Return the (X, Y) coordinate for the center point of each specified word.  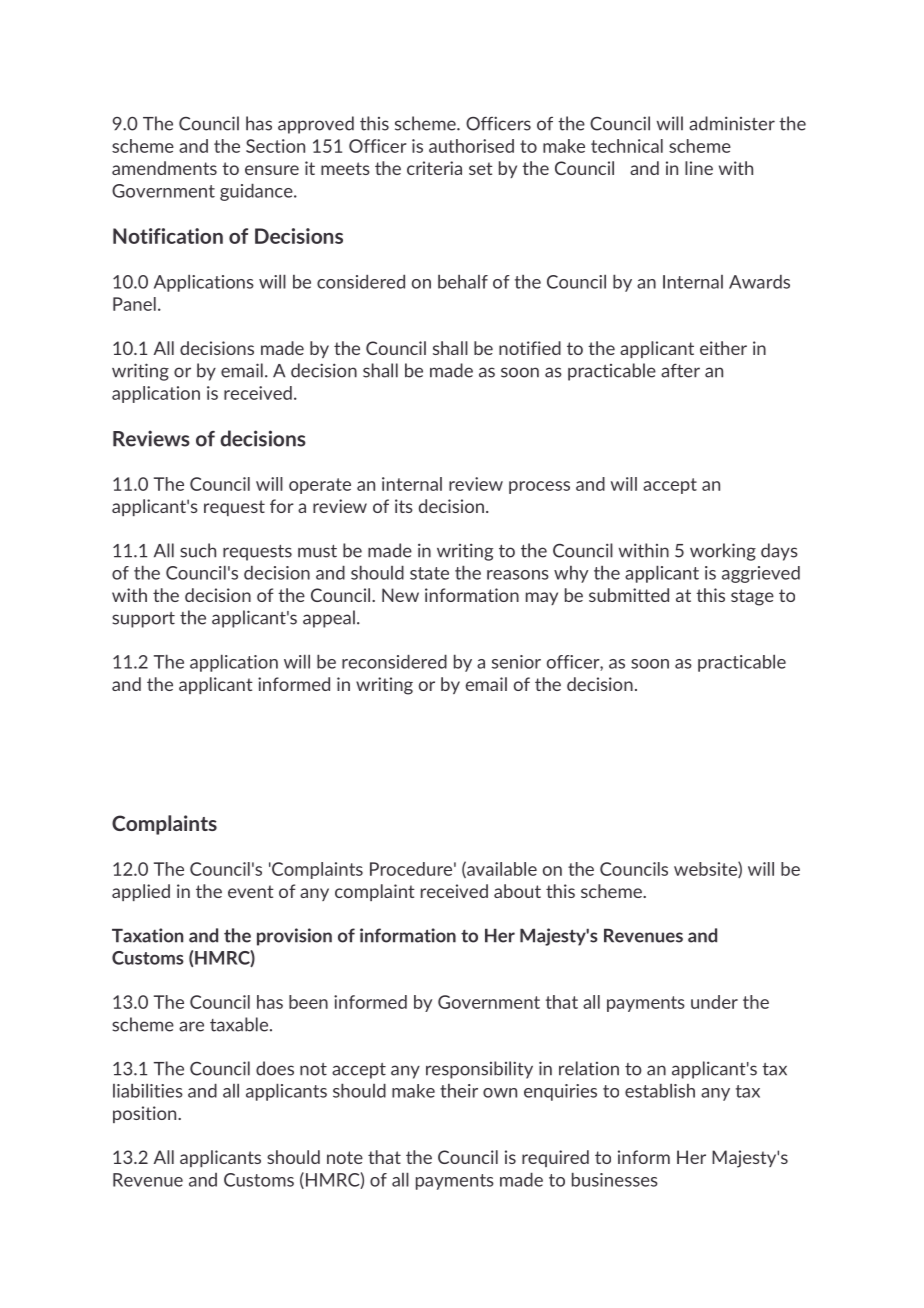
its (404, 506)
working (723, 552)
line (699, 168)
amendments (164, 168)
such (198, 550)
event (251, 891)
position (146, 1114)
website (706, 870)
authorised (471, 146)
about (517, 891)
